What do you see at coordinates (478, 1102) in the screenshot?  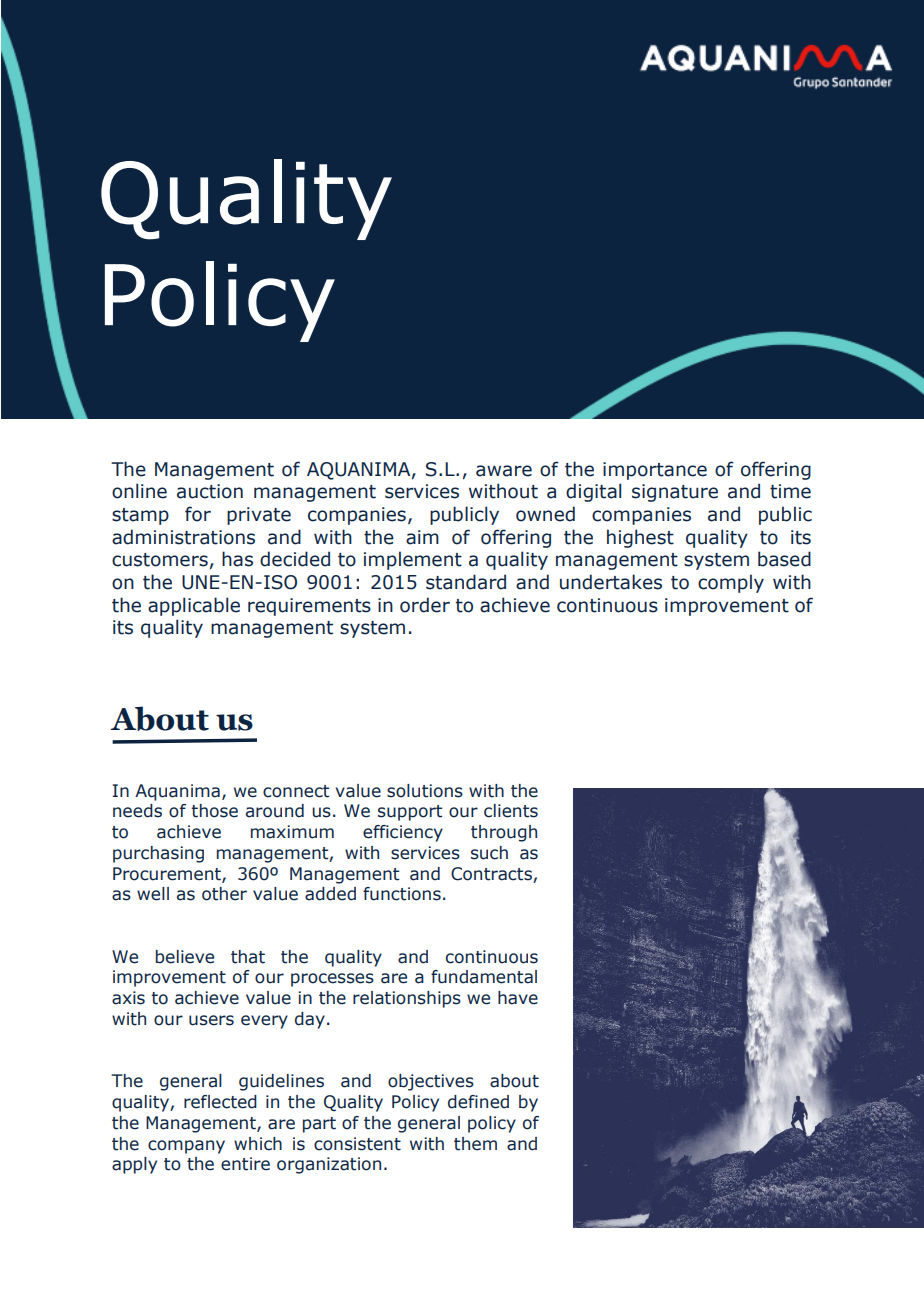 I see `defined` at bounding box center [478, 1102].
